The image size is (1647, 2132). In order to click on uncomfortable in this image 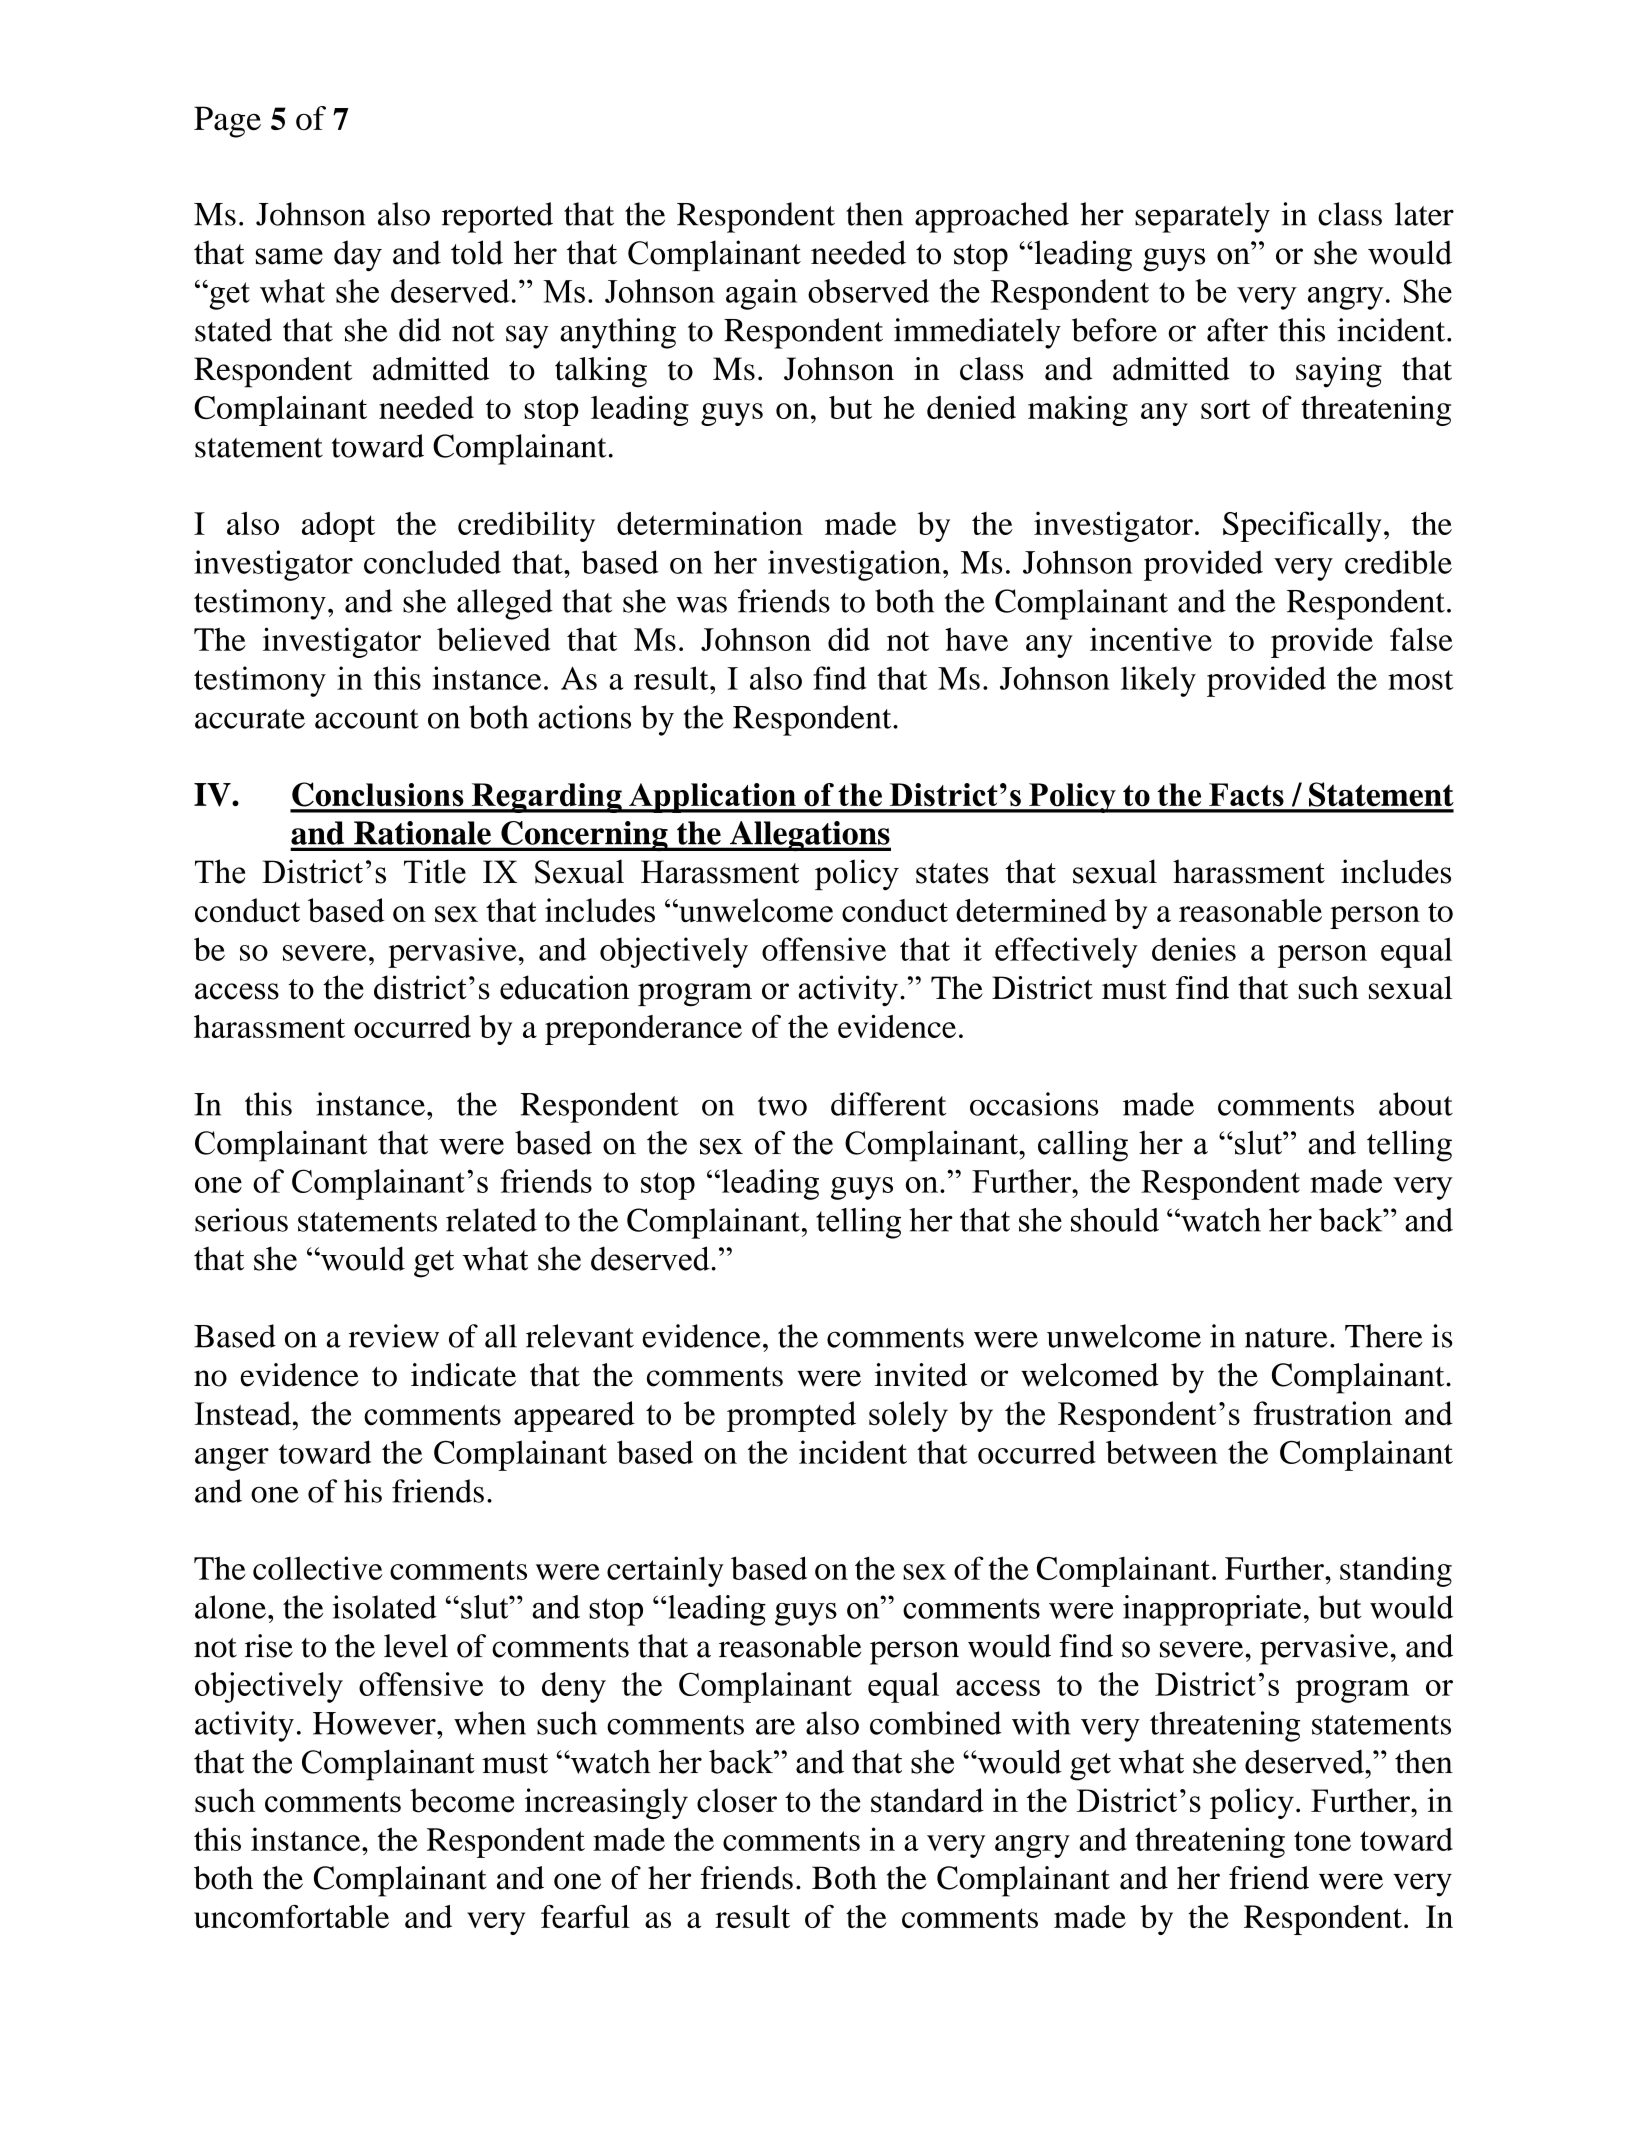, I will do `click(291, 1916)`.
